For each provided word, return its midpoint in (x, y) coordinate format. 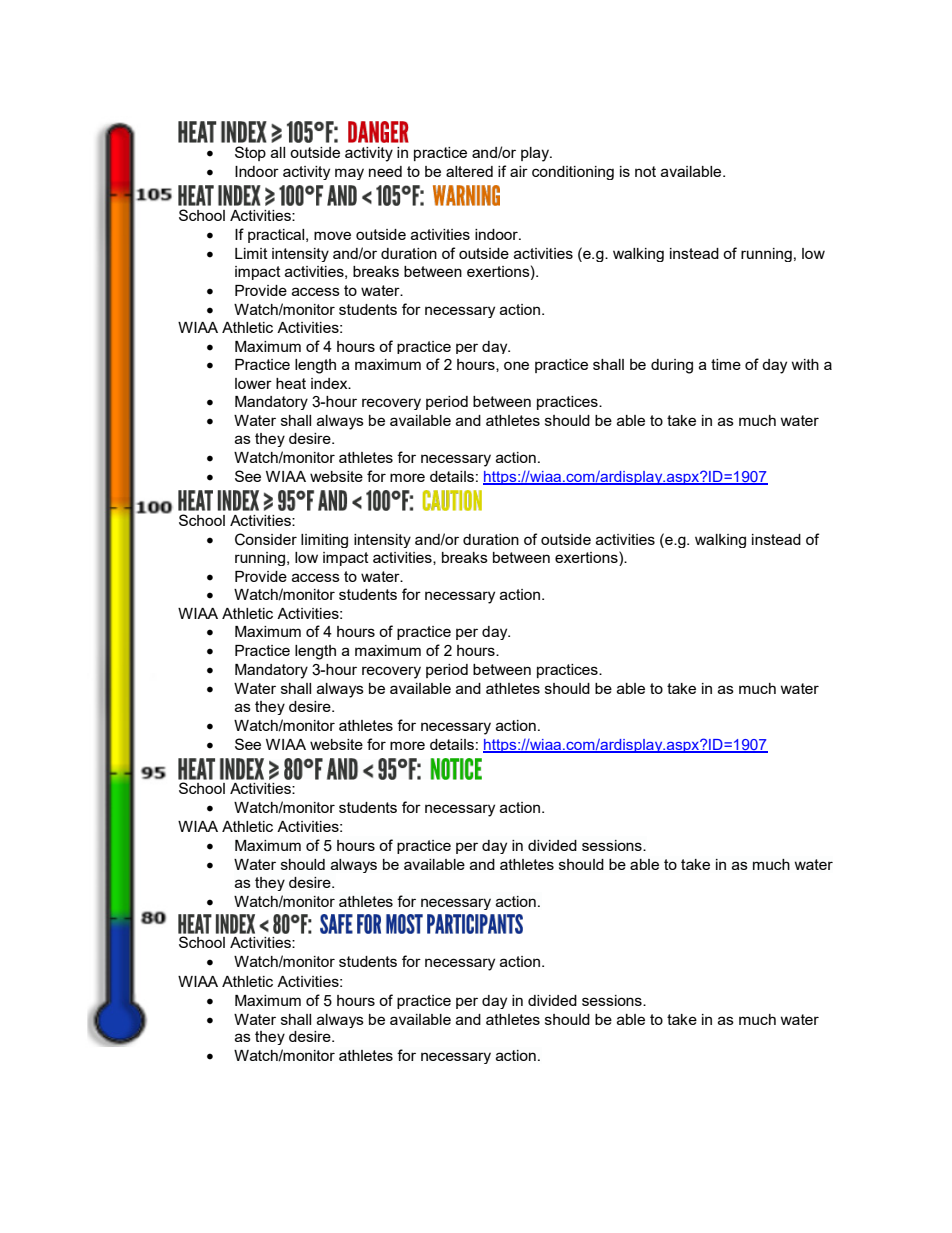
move (332, 235)
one (516, 365)
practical (277, 236)
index (330, 383)
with (805, 364)
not (645, 171)
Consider (266, 539)
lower (253, 383)
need (385, 171)
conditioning (573, 173)
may (349, 174)
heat (291, 383)
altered (469, 171)
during (672, 366)
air (519, 171)
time (726, 364)
